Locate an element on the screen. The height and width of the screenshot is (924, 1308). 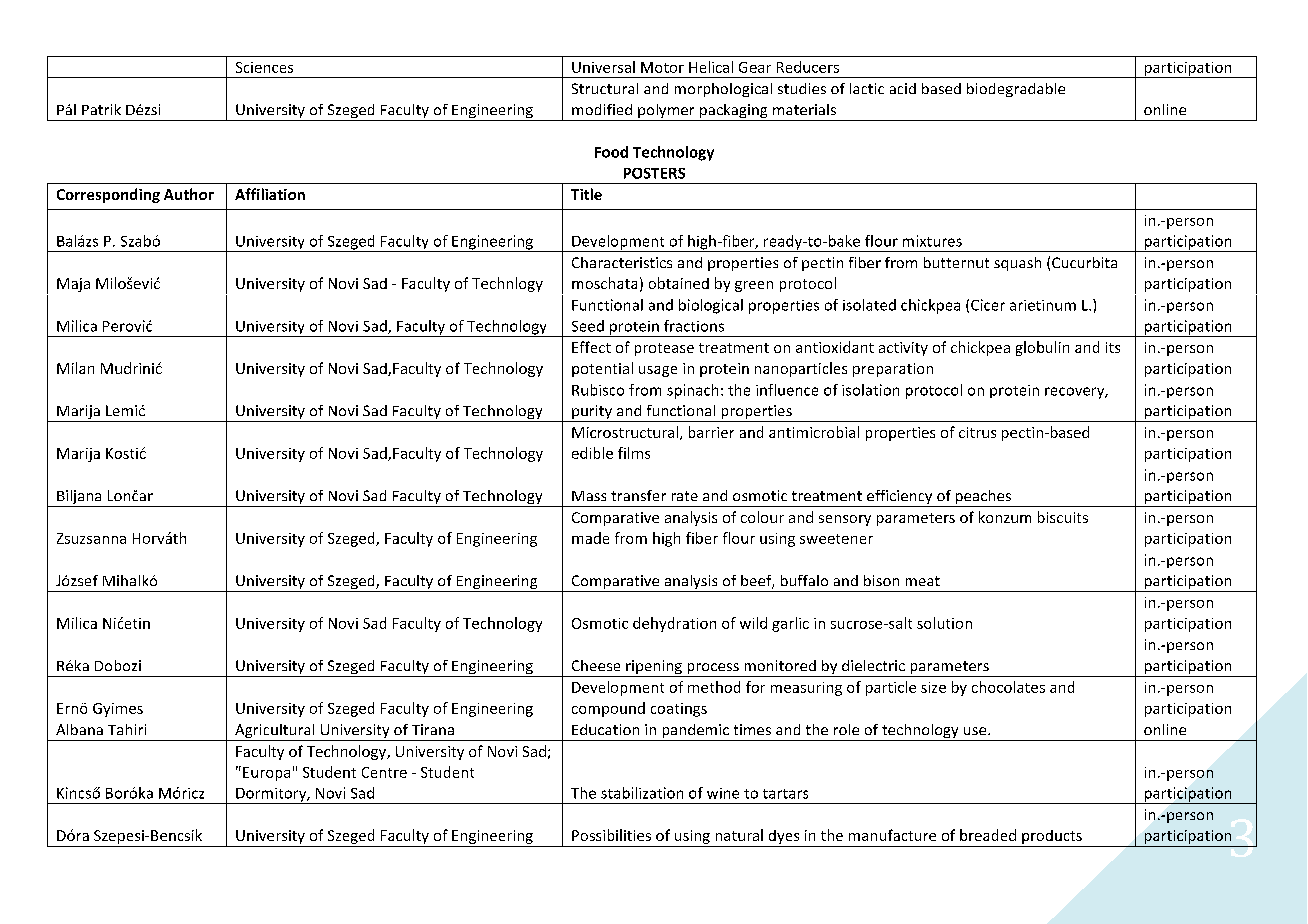
citrus is located at coordinates (977, 432).
